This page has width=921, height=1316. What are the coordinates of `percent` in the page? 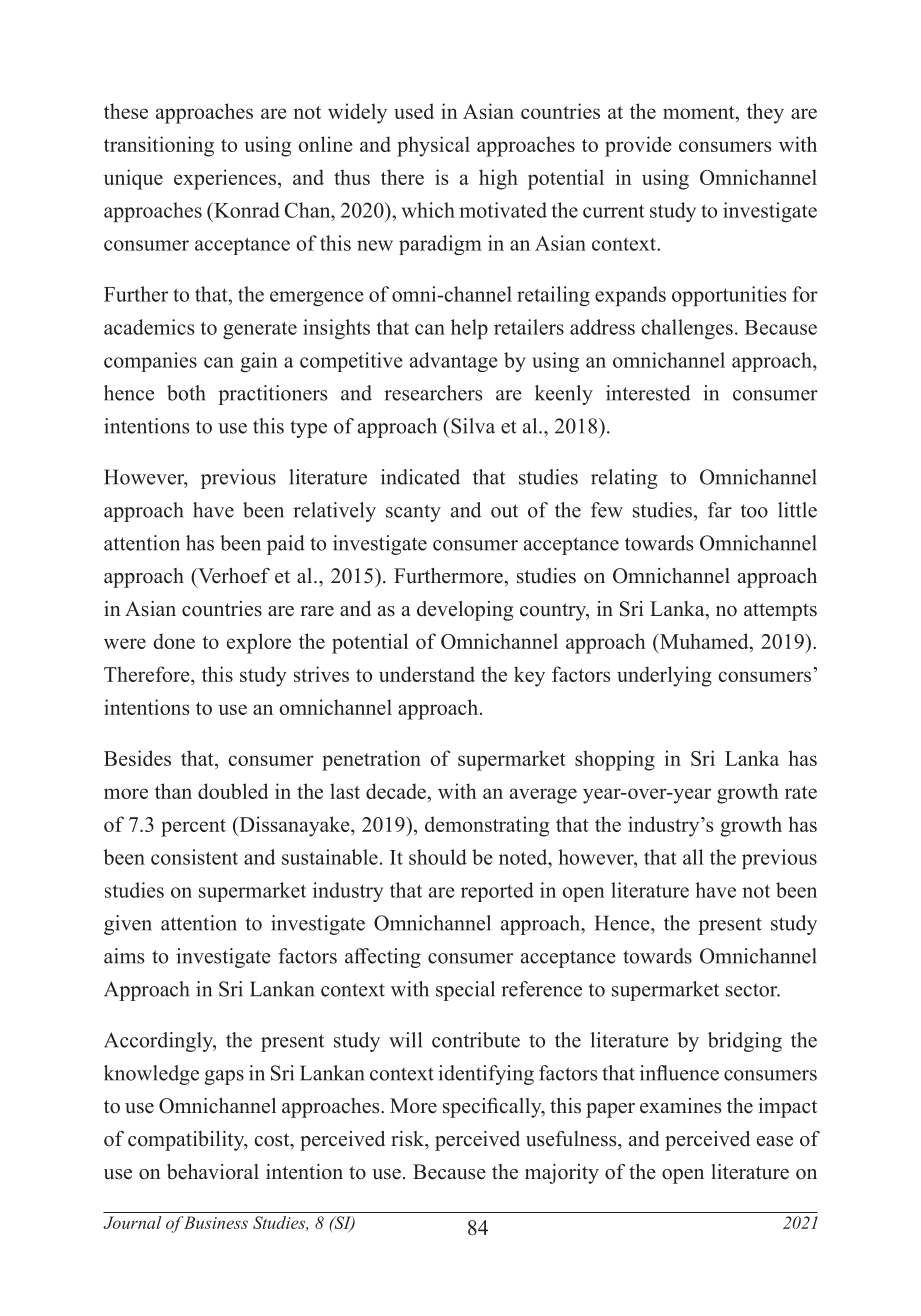 It's located at (193, 828).
